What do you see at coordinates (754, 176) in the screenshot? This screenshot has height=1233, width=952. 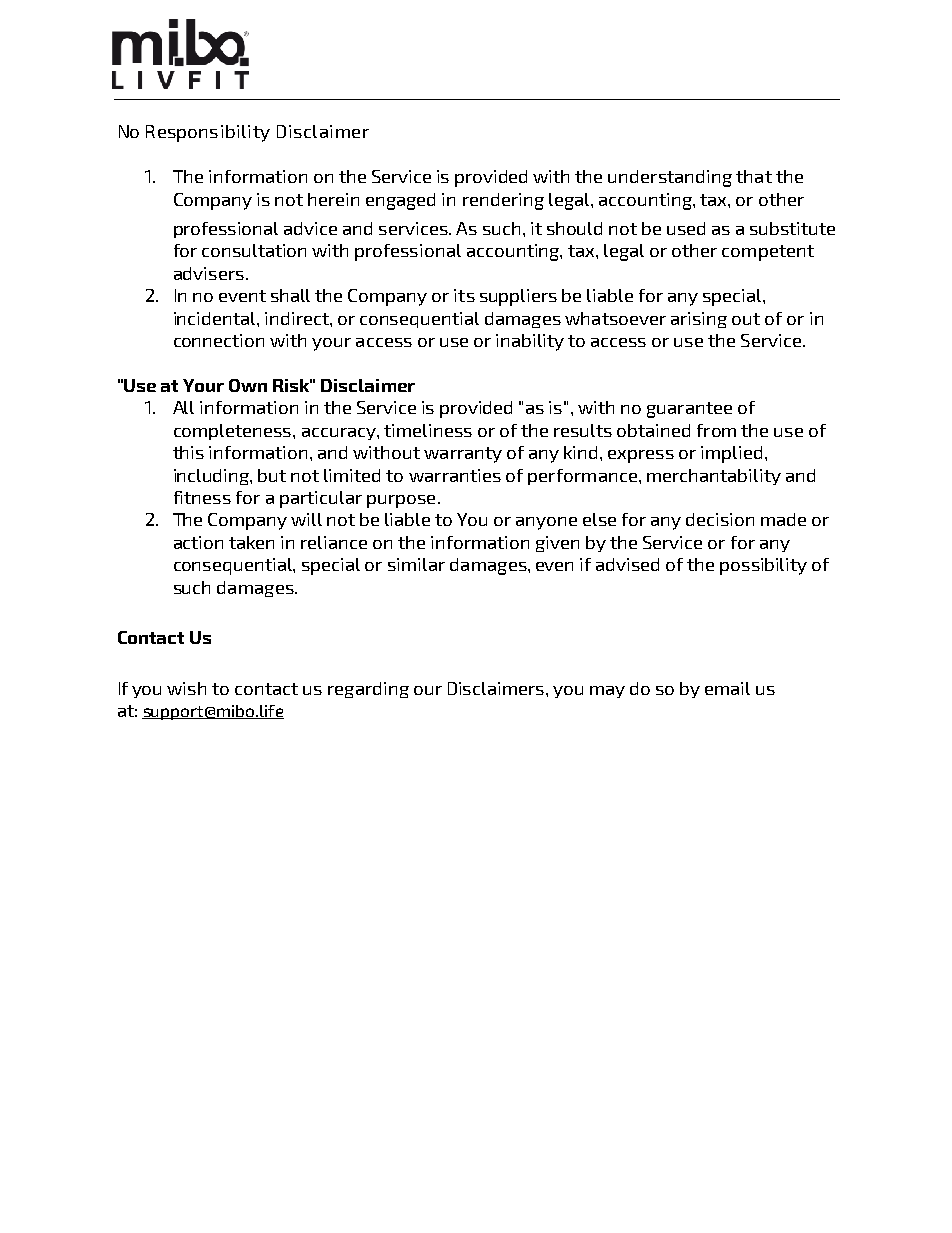 I see `that` at bounding box center [754, 176].
